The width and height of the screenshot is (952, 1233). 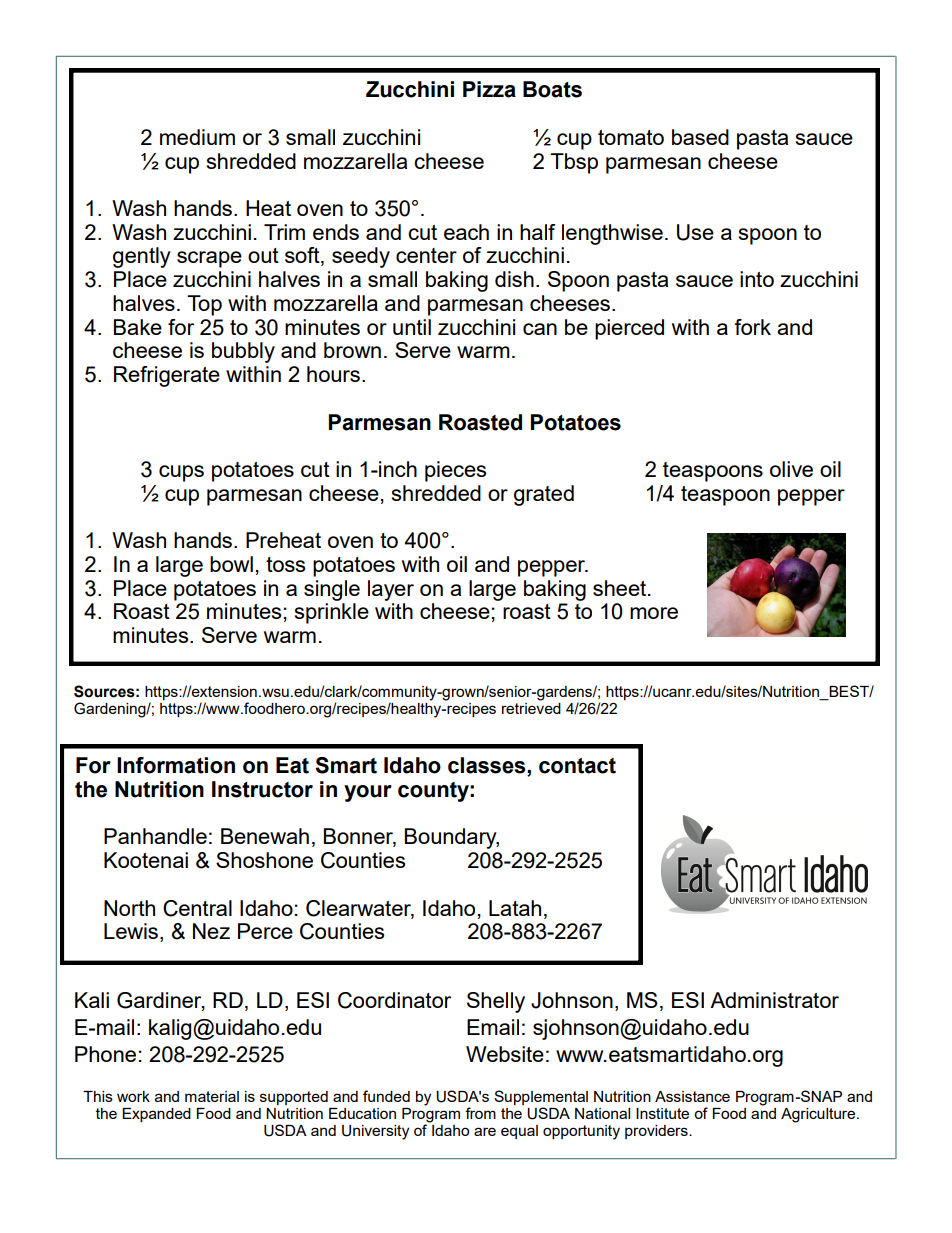 What do you see at coordinates (489, 89) in the screenshot?
I see `Pizza` at bounding box center [489, 89].
